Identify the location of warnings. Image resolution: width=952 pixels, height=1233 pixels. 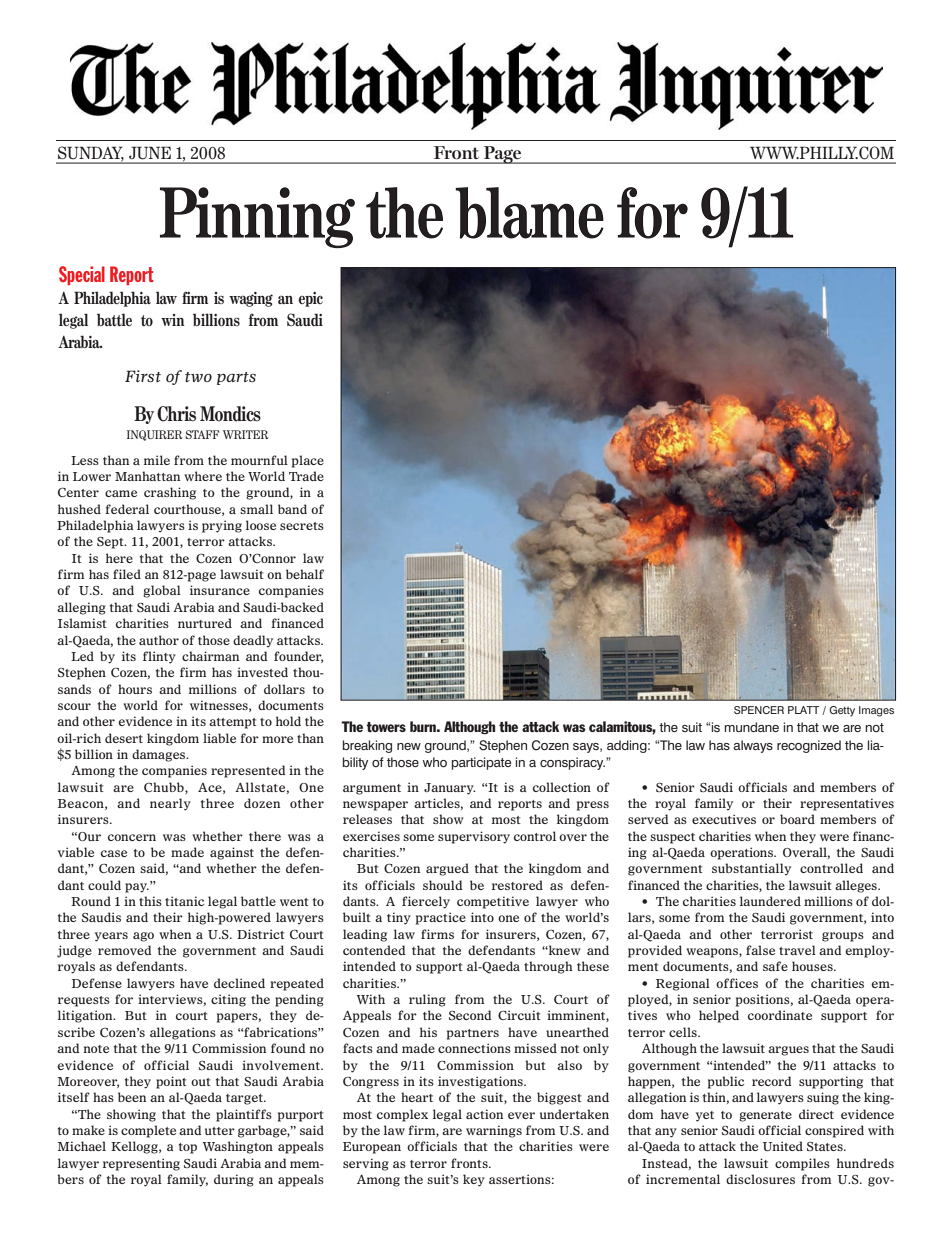
(494, 1131).
